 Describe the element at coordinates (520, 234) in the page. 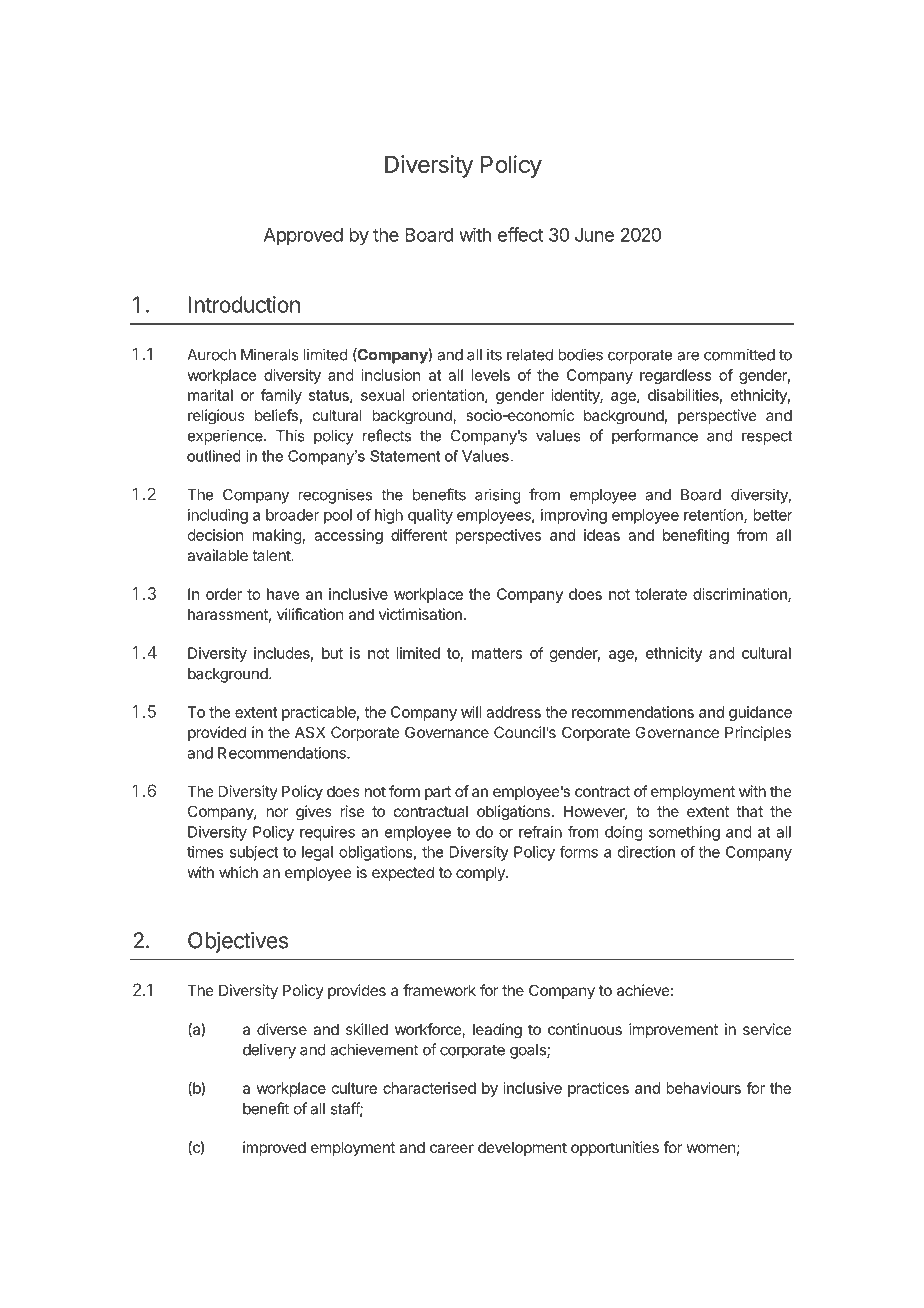

I see `effect` at that location.
